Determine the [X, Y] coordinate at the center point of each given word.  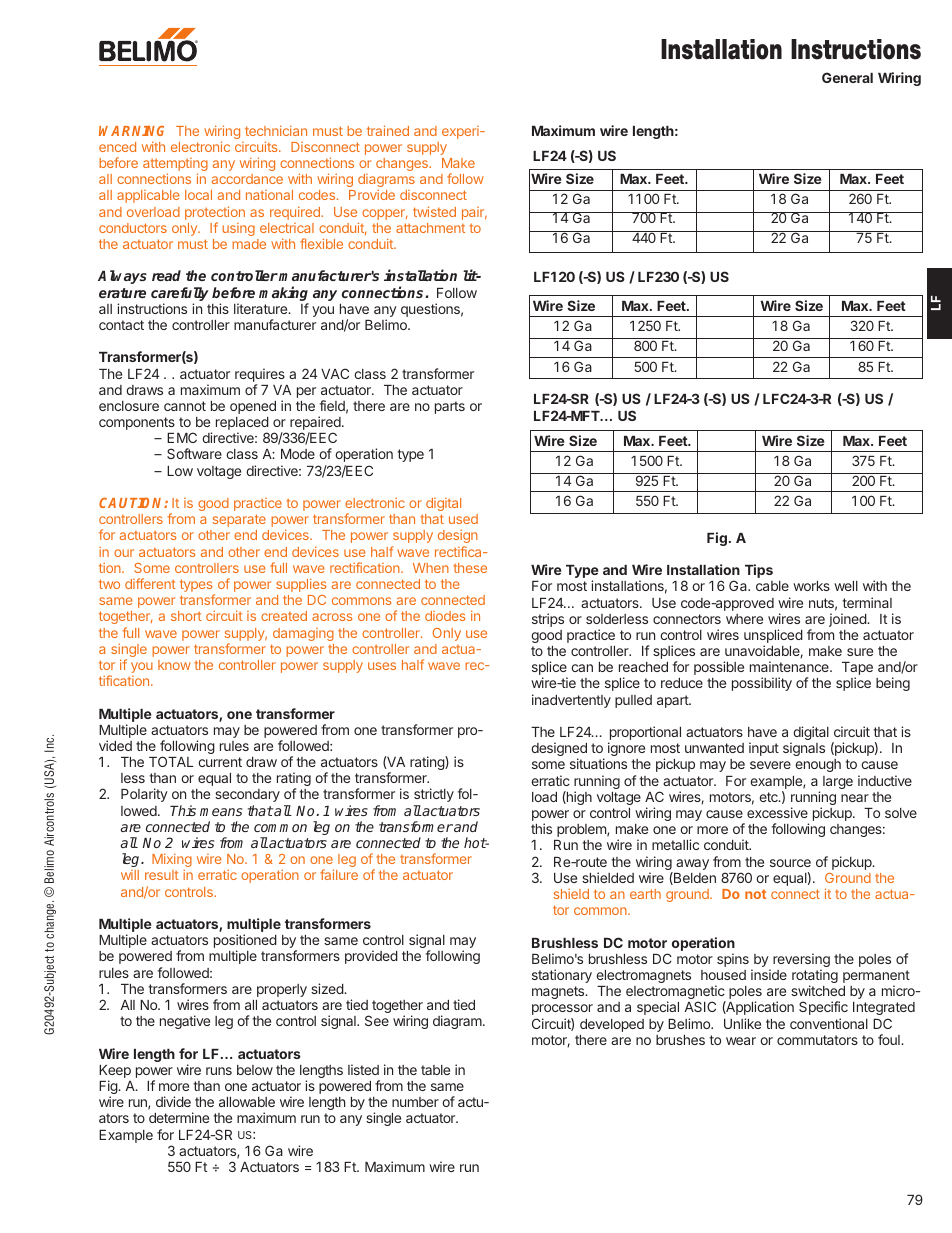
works [811, 586]
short [186, 616]
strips [548, 620]
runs [219, 1071]
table [435, 1070]
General [847, 77]
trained [388, 130]
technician [276, 130]
